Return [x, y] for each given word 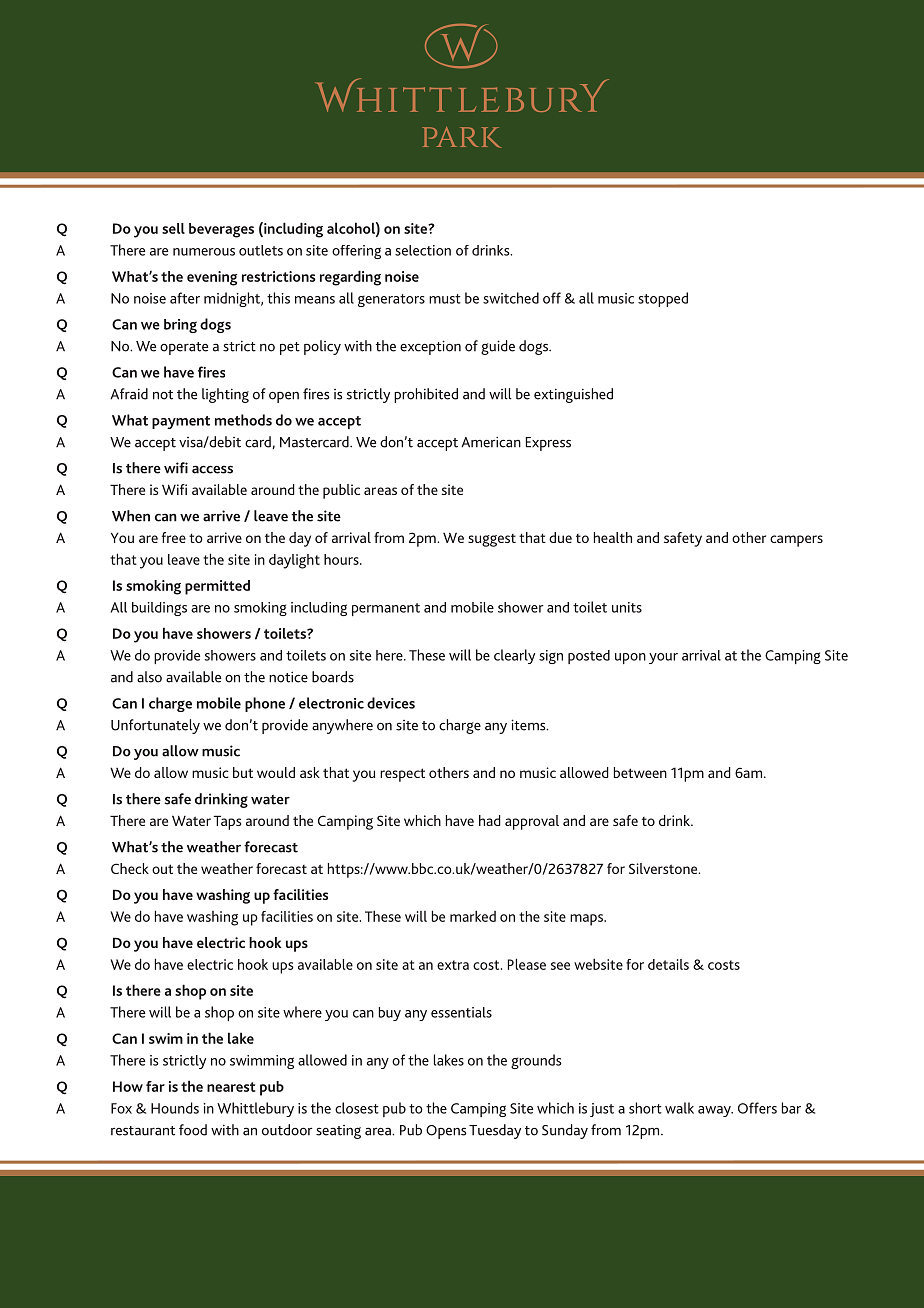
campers [796, 541]
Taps [227, 822]
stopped [663, 299]
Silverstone [664, 868]
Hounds [175, 1108]
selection [423, 250]
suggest [492, 540]
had [490, 820]
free [174, 537]
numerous [204, 252]
